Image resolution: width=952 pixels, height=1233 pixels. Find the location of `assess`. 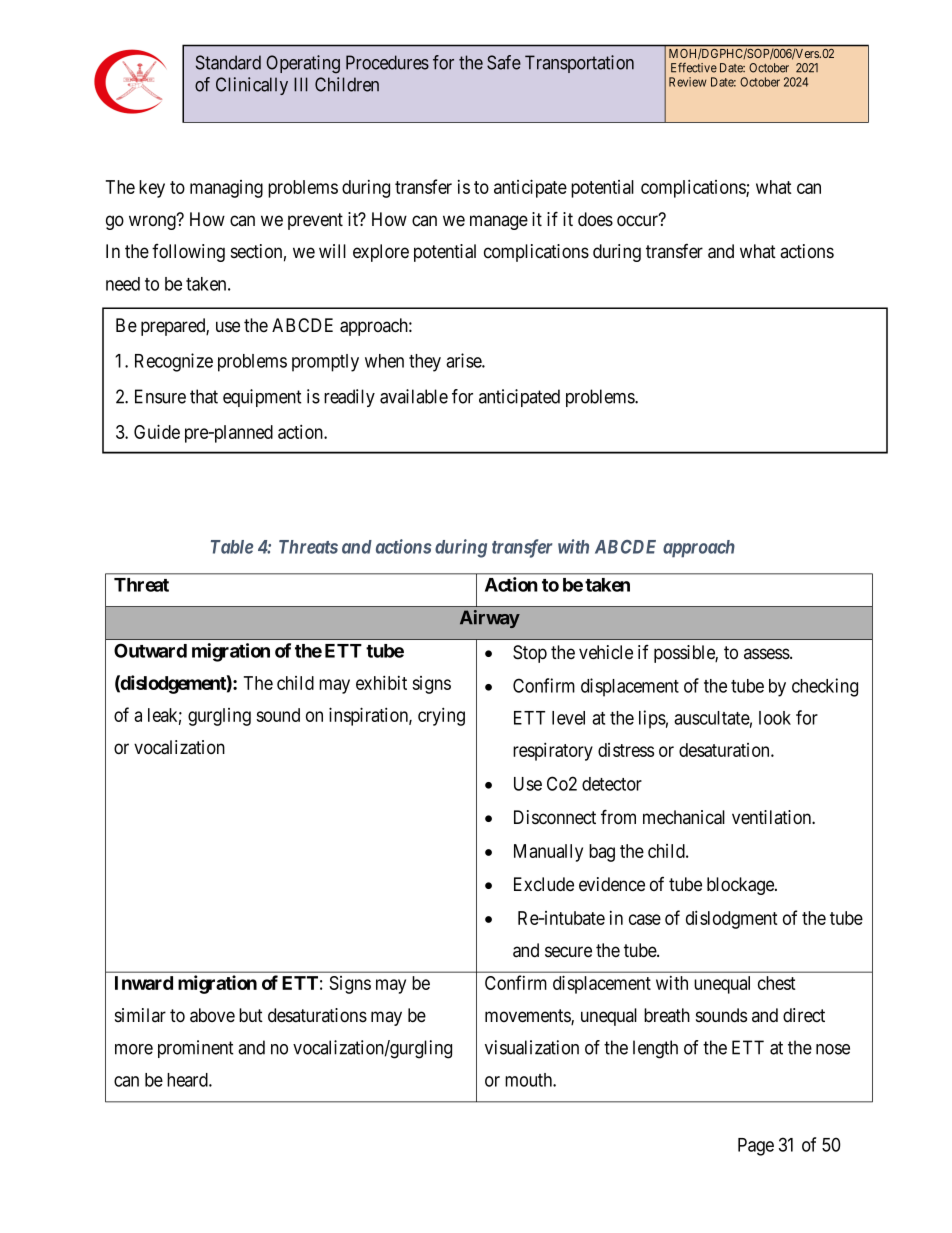

assess is located at coordinates (767, 654).
